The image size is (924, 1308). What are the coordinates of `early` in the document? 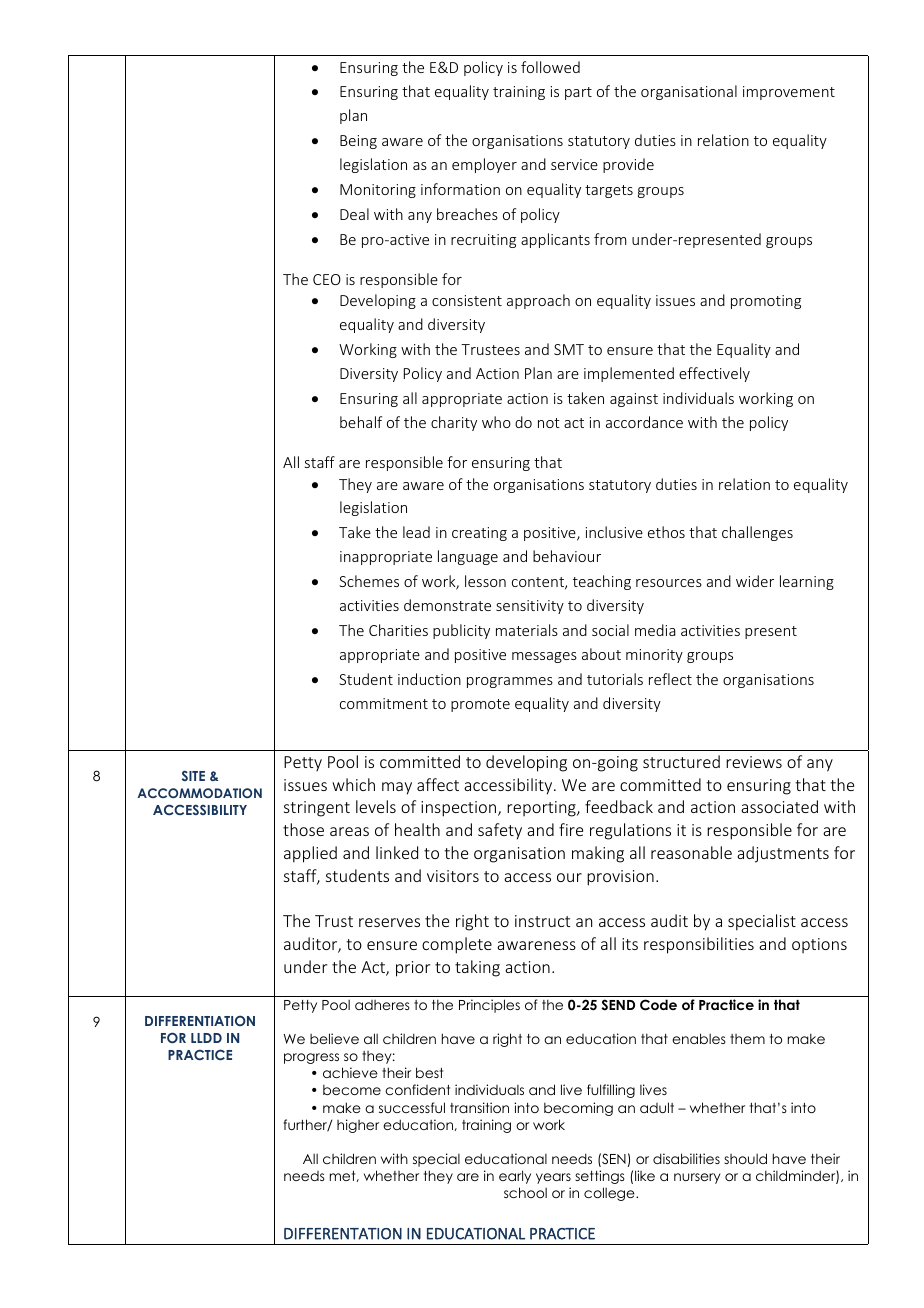 It's located at (515, 1177).
